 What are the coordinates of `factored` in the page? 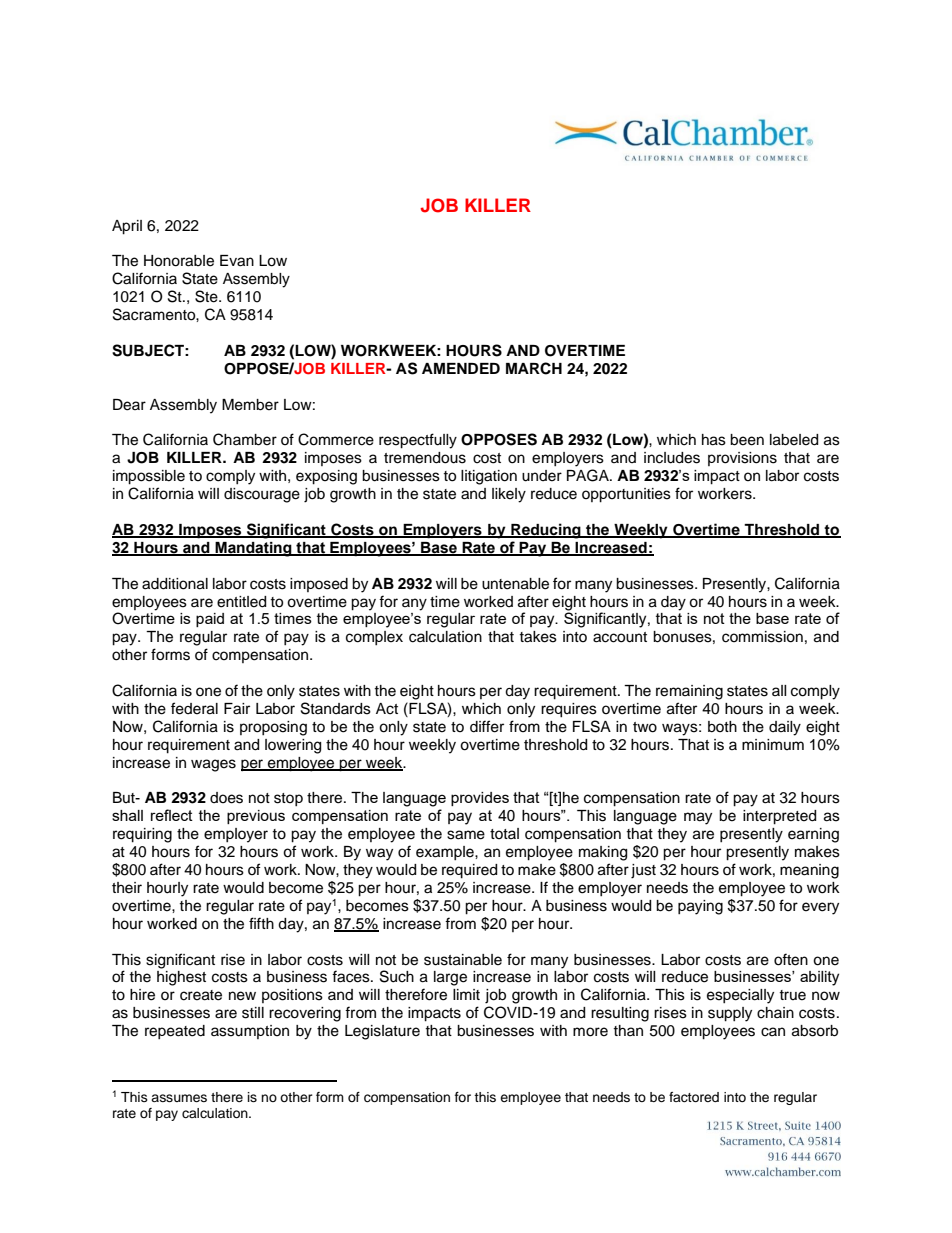 It's located at (694, 1097).
